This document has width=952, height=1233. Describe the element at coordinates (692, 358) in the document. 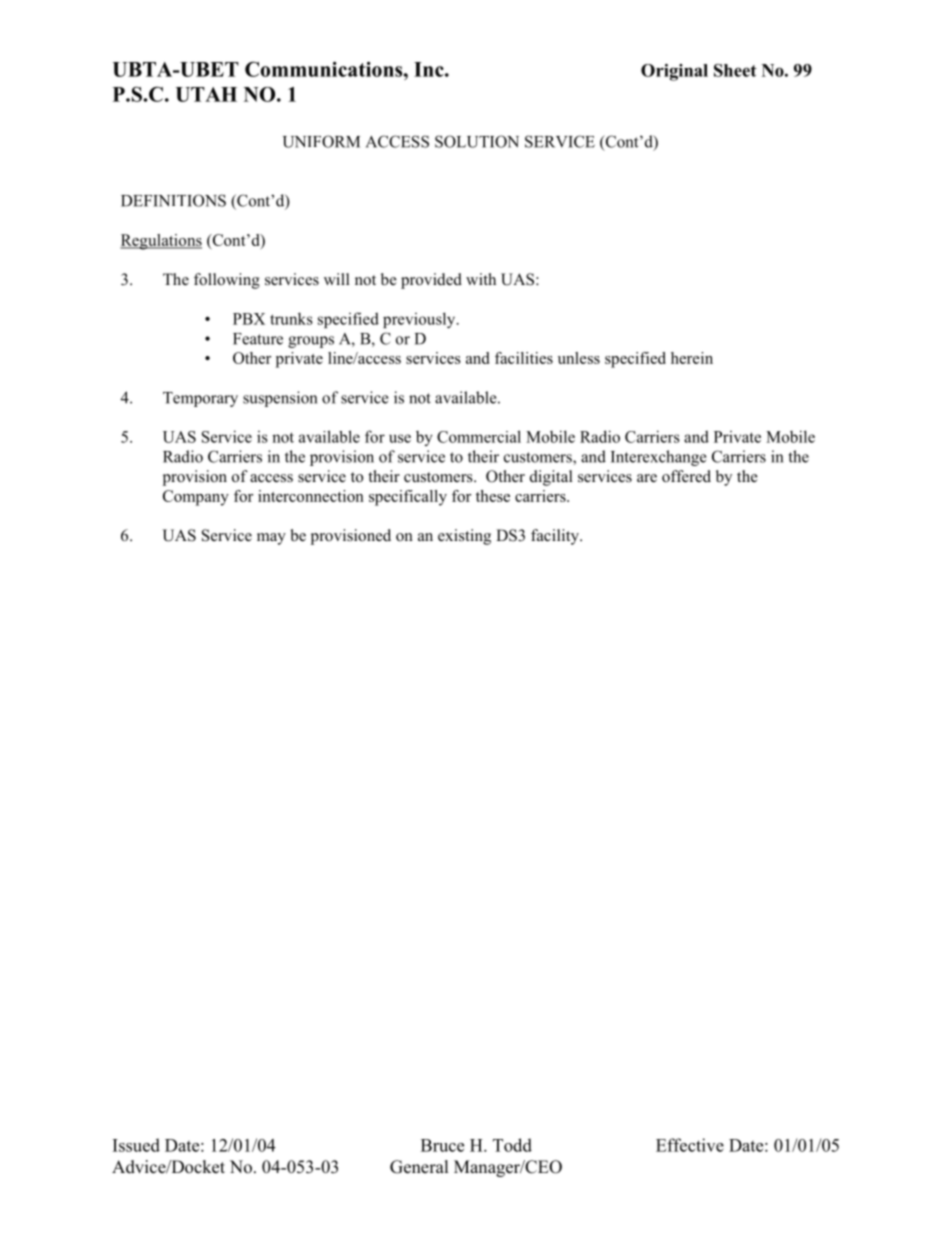

I see `herein` at that location.
